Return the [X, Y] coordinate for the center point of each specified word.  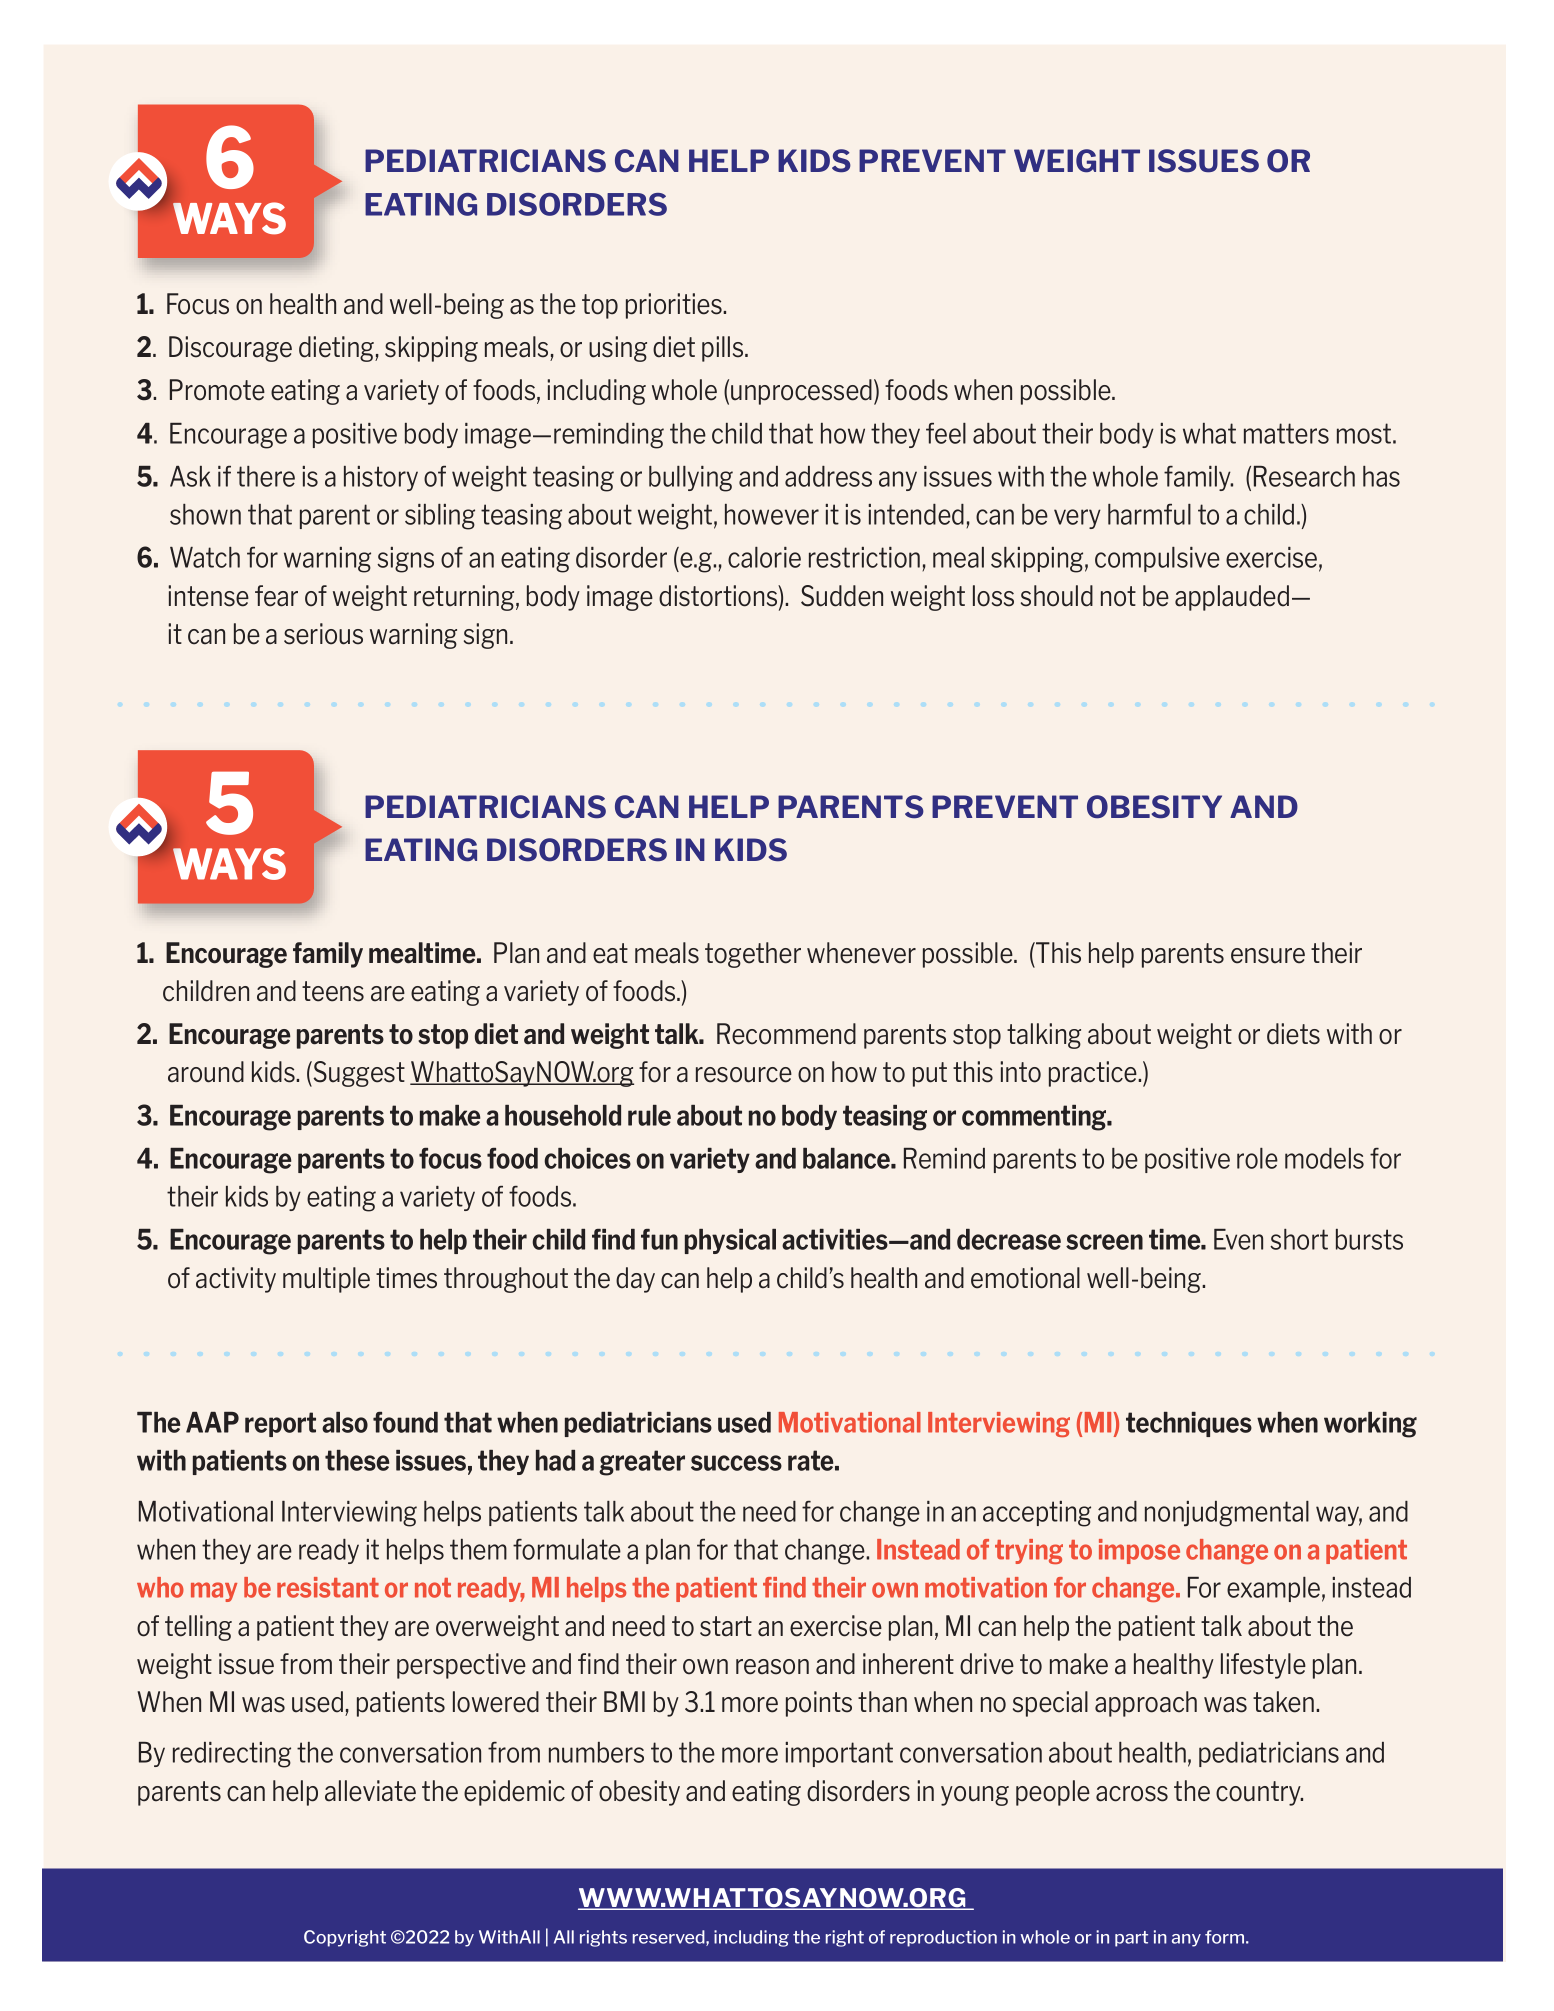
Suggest [358, 1074]
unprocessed [801, 392]
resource [744, 1075]
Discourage [230, 349]
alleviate [370, 1791]
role [1257, 1158]
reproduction [943, 1938]
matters [1286, 433]
